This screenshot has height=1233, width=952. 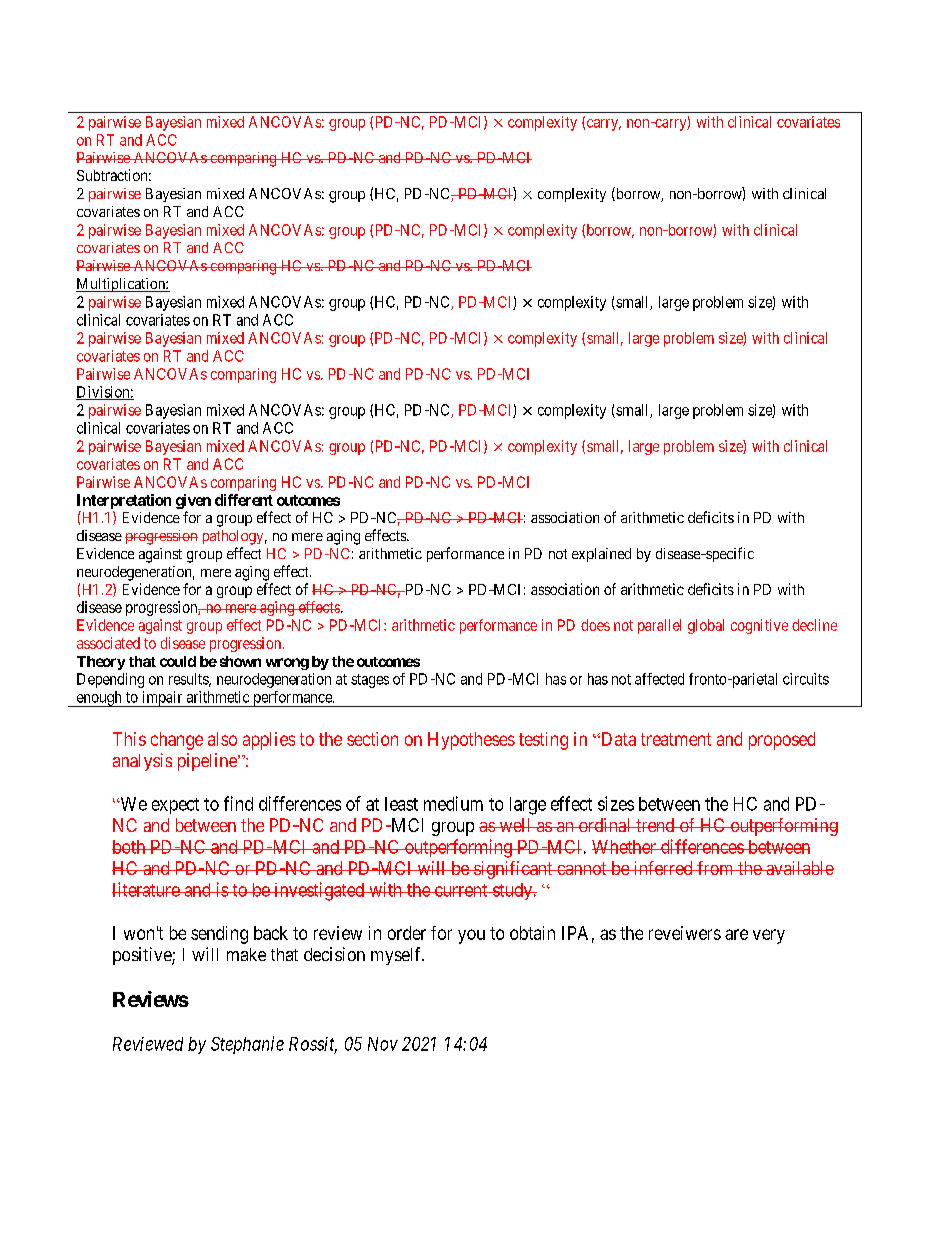 I want to click on cognitive, so click(x=759, y=626).
